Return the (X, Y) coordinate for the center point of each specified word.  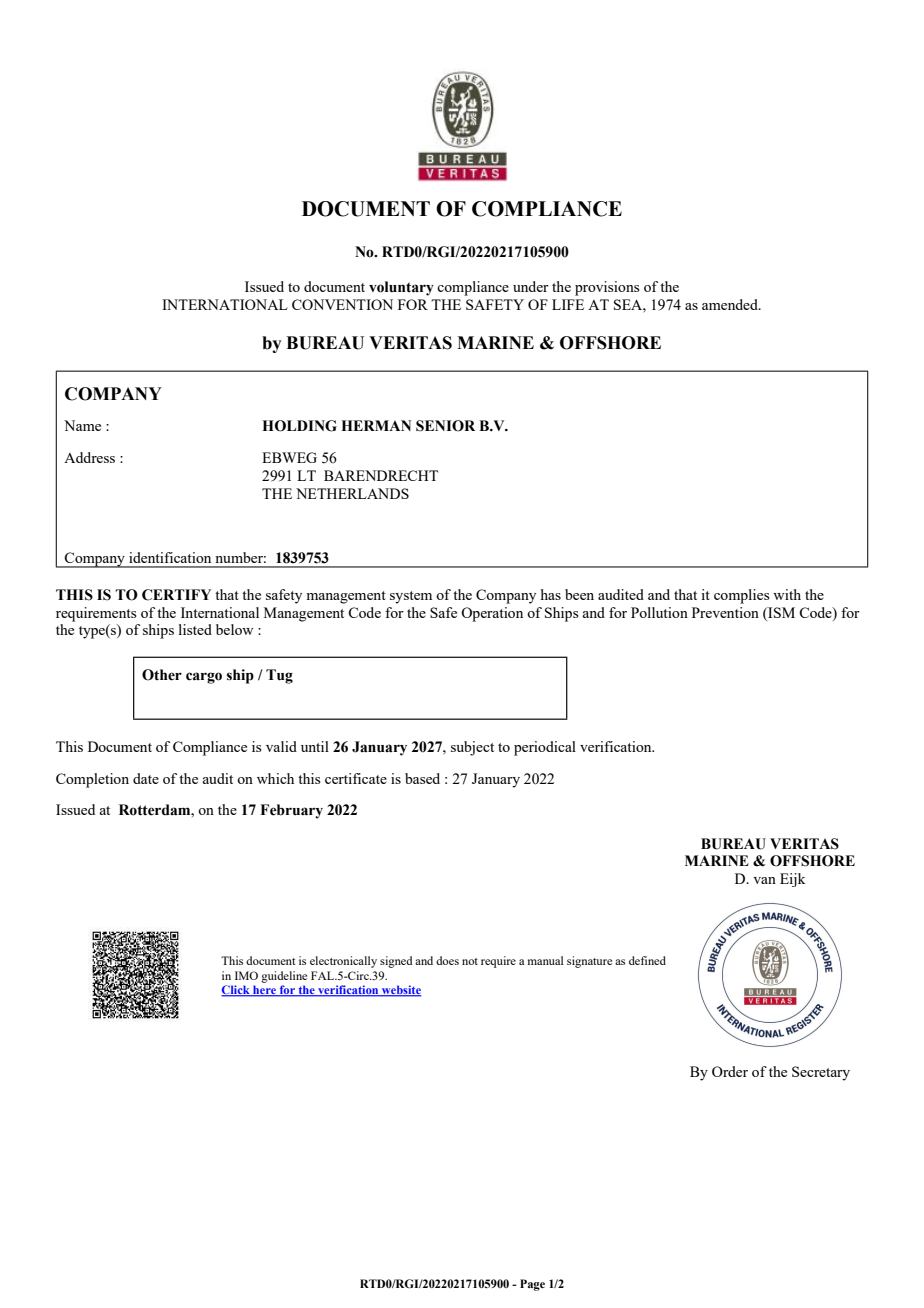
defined (647, 960)
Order (730, 1071)
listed (195, 629)
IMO (246, 975)
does (447, 960)
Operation (492, 614)
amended (731, 304)
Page (532, 1285)
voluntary (401, 288)
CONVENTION (342, 304)
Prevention (725, 612)
